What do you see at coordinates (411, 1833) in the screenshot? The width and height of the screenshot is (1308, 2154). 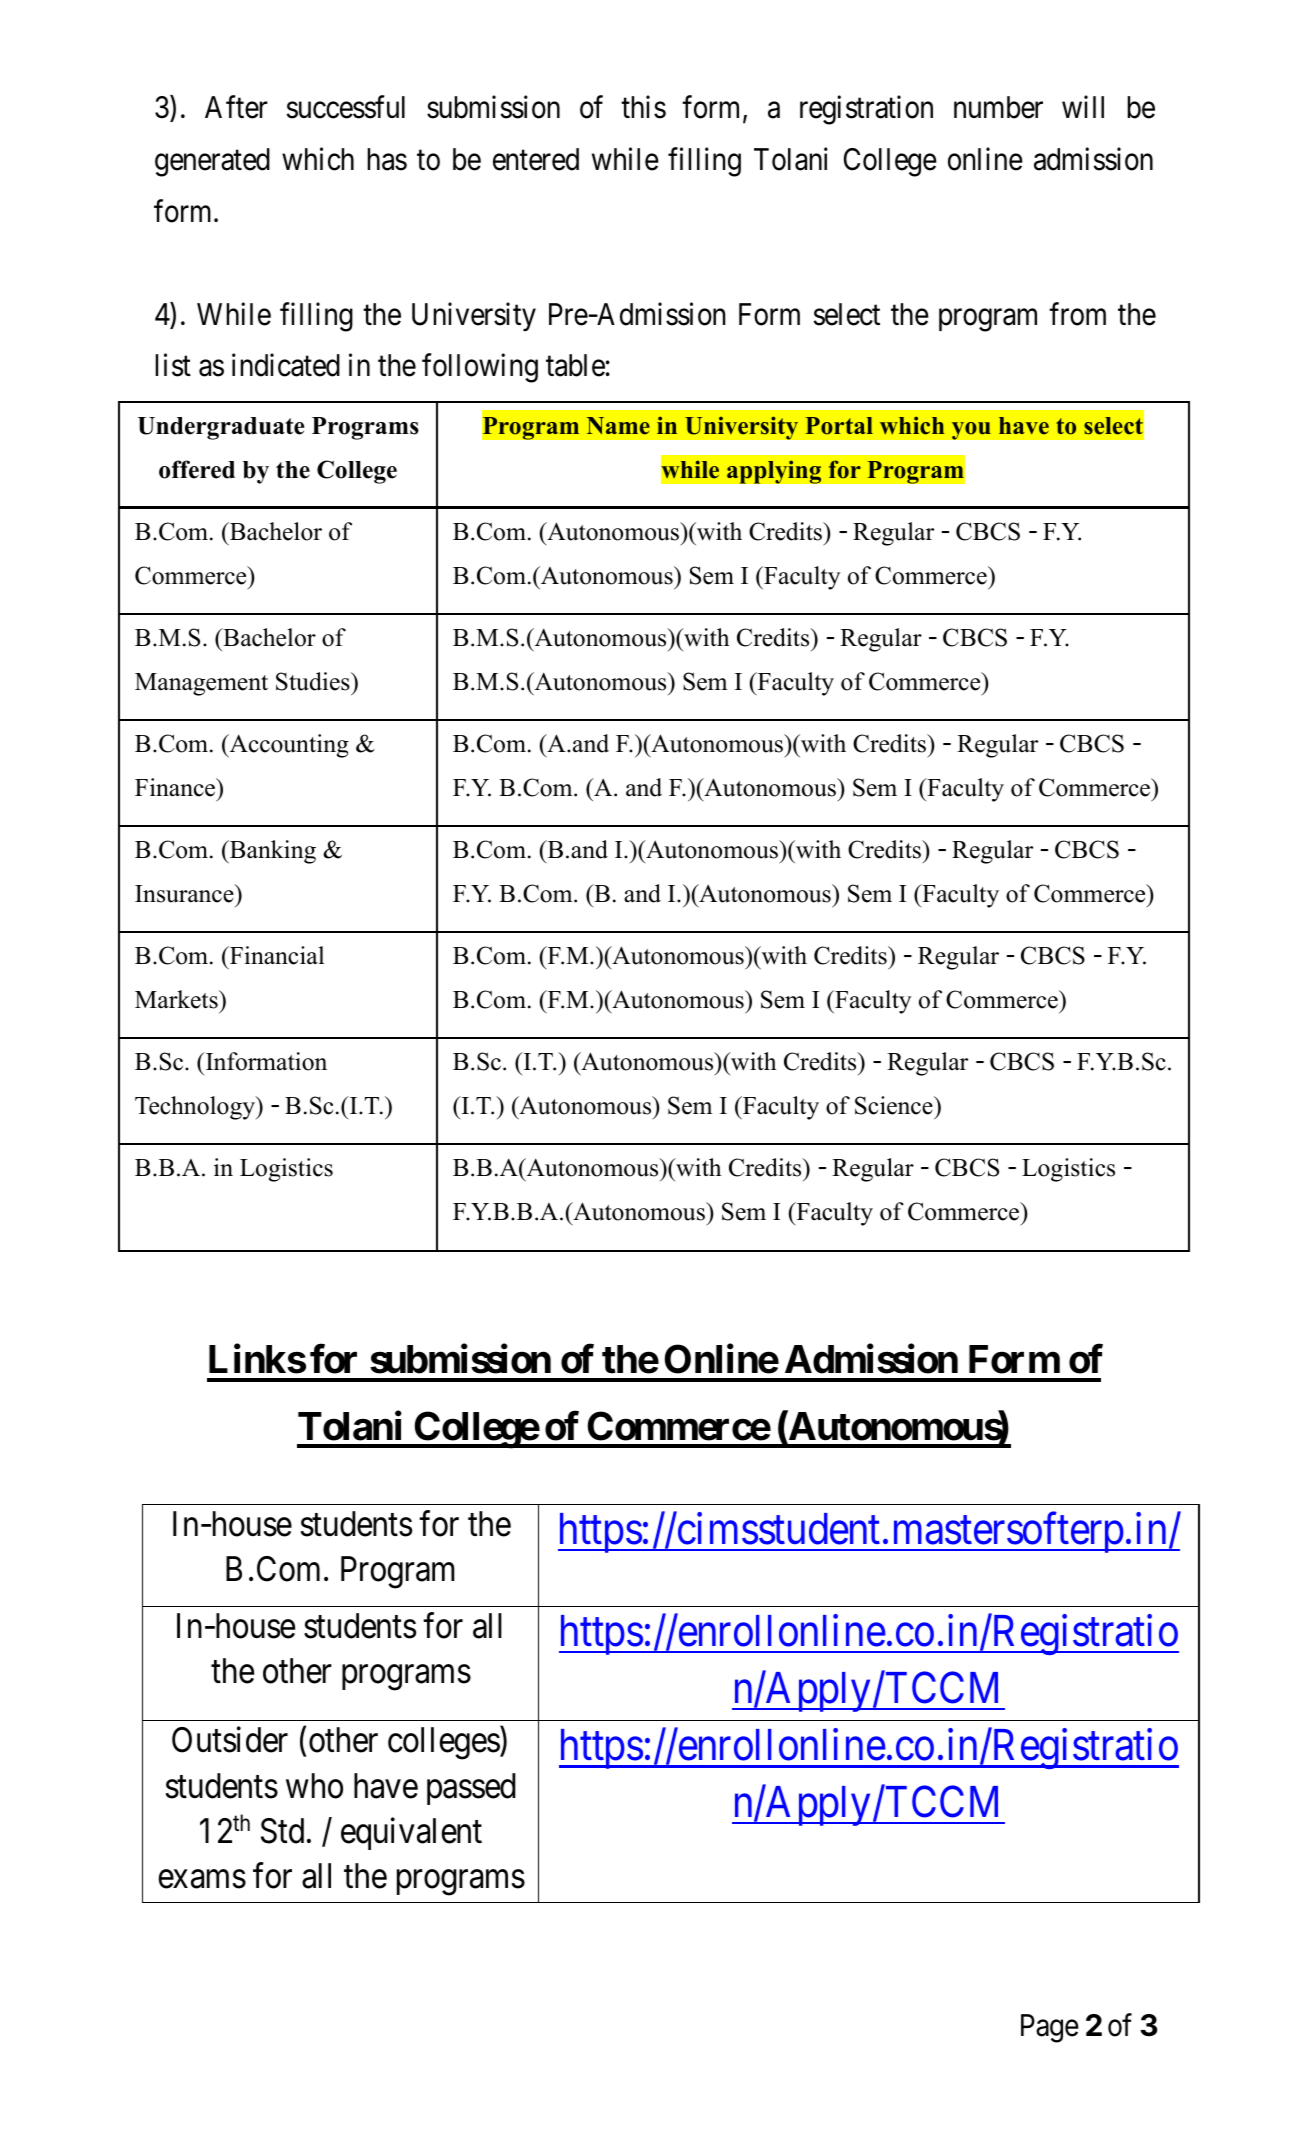 I see `equivalent` at bounding box center [411, 1833].
